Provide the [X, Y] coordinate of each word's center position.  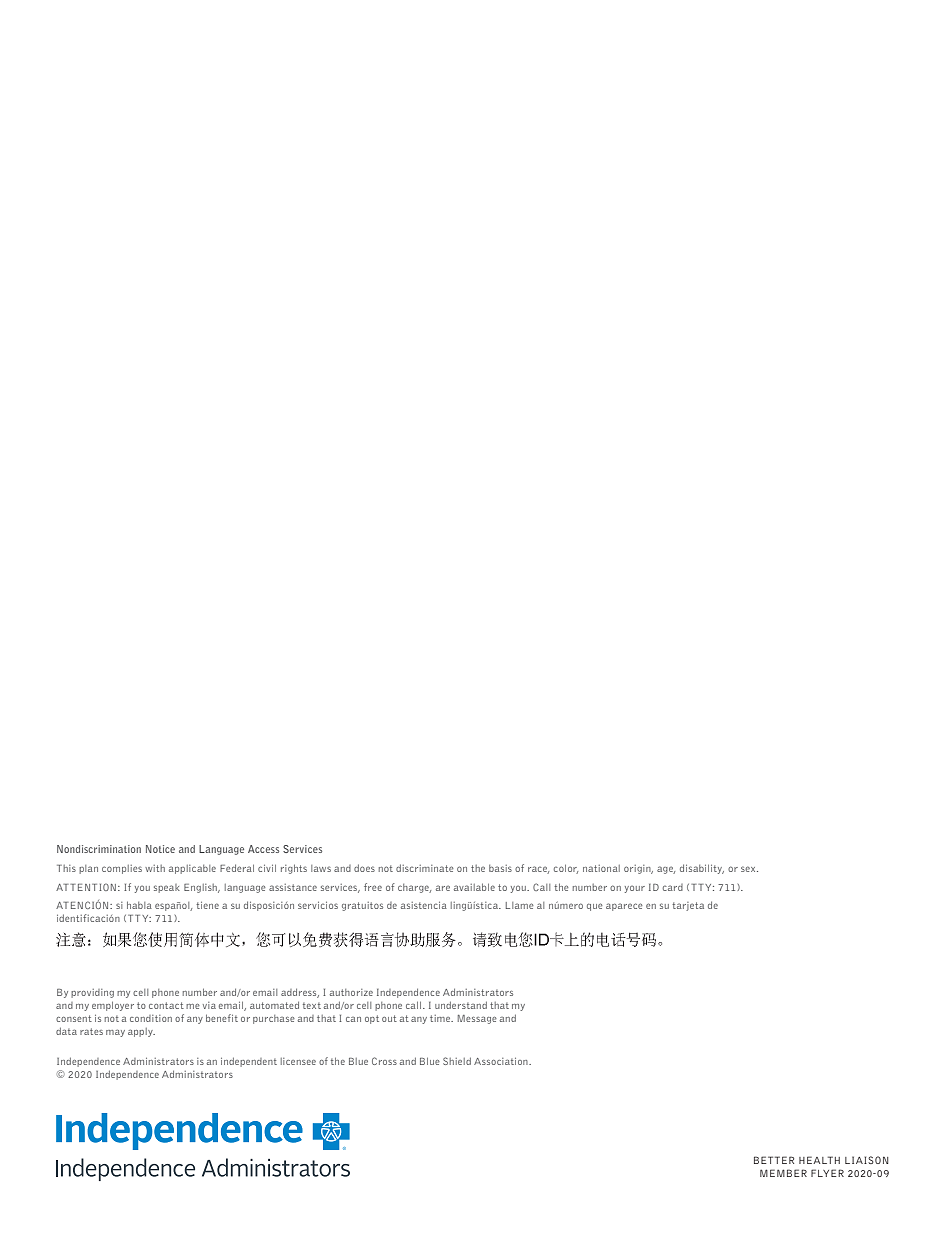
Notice [160, 849]
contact [166, 1005]
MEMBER [783, 1173]
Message [477, 1019]
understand [461, 1005]
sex [749, 869]
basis [500, 868]
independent [249, 1062]
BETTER [774, 1160]
